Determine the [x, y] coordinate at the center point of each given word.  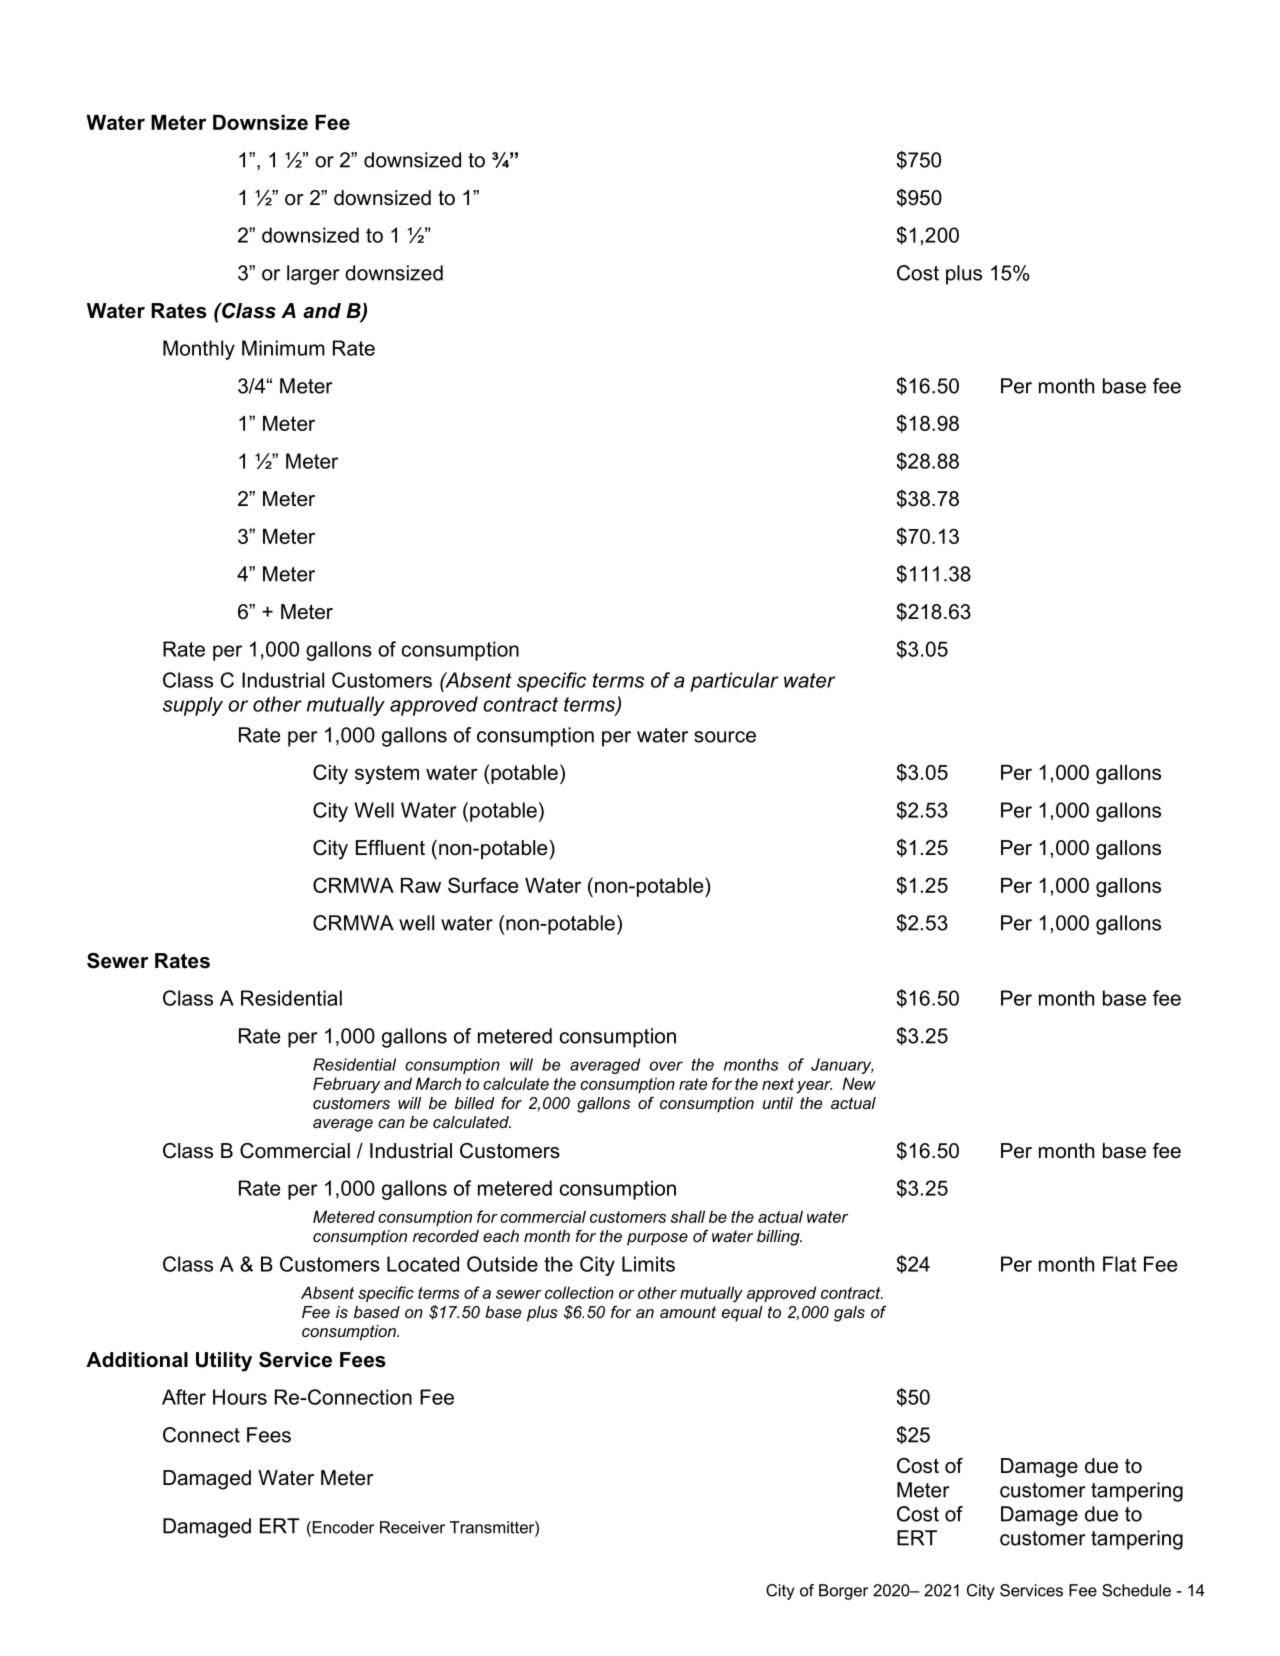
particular [734, 682]
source [725, 737]
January [842, 1066]
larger [313, 275]
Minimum [283, 348]
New [859, 1083]
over [666, 1066]
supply [193, 706]
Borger [843, 1592]
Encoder [342, 1528]
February [346, 1085]
